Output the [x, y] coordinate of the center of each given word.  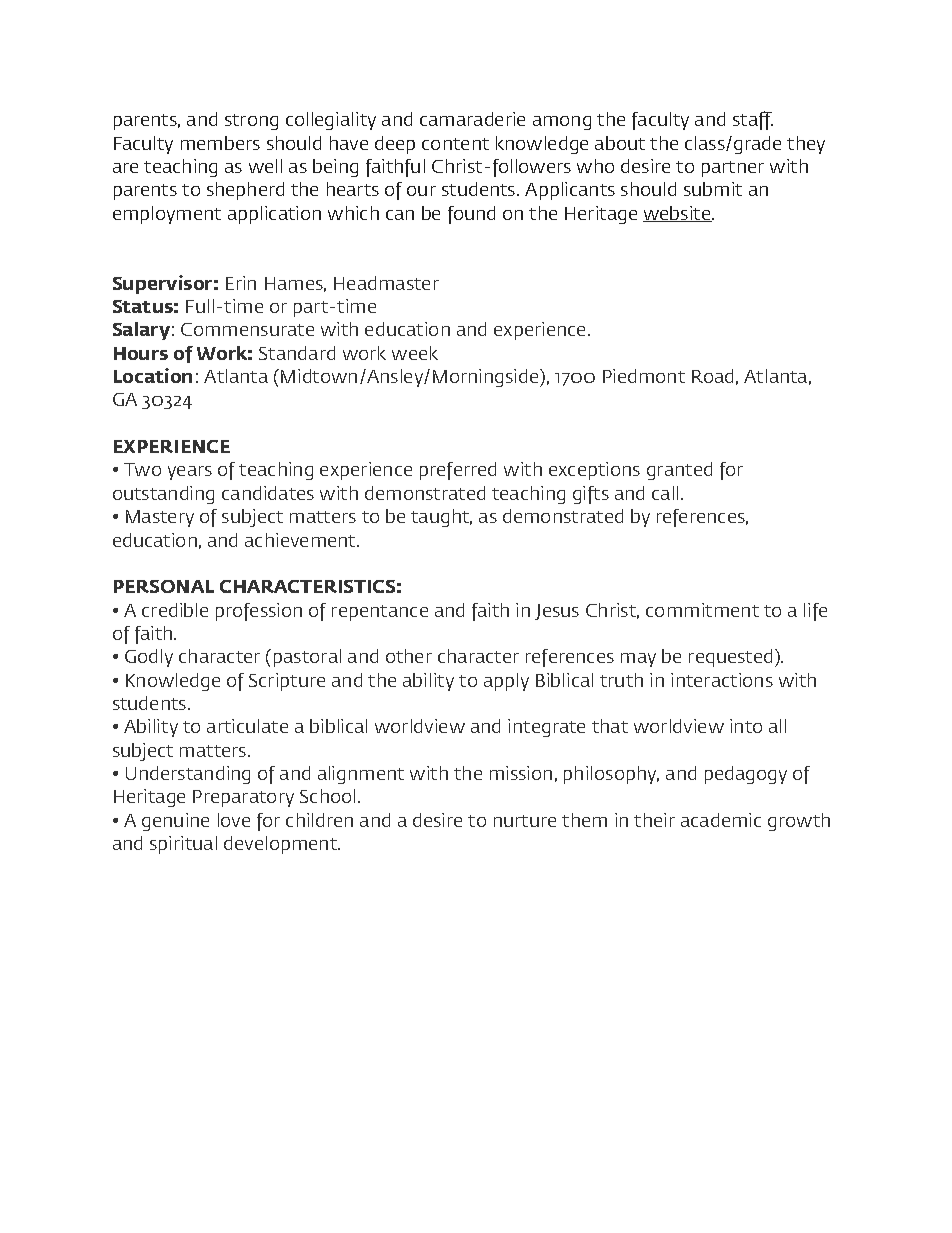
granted [679, 471]
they [806, 145]
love [234, 820]
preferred [458, 471]
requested [730, 658]
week [415, 353]
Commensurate [247, 329]
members [220, 143]
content [455, 144]
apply [506, 682]
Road [712, 376]
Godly [149, 658]
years [190, 473]
